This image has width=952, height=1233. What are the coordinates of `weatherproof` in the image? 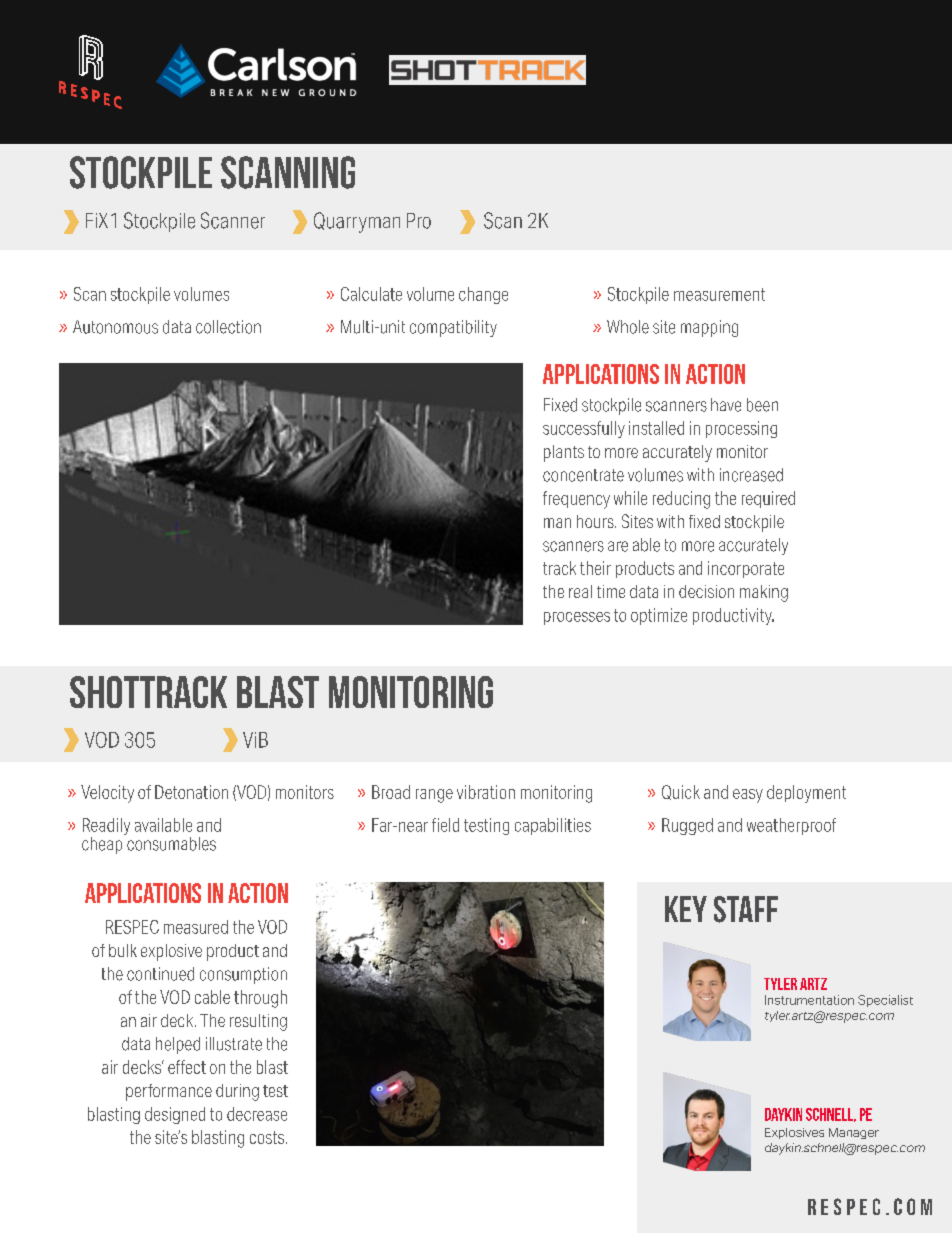 It's located at (791, 826).
